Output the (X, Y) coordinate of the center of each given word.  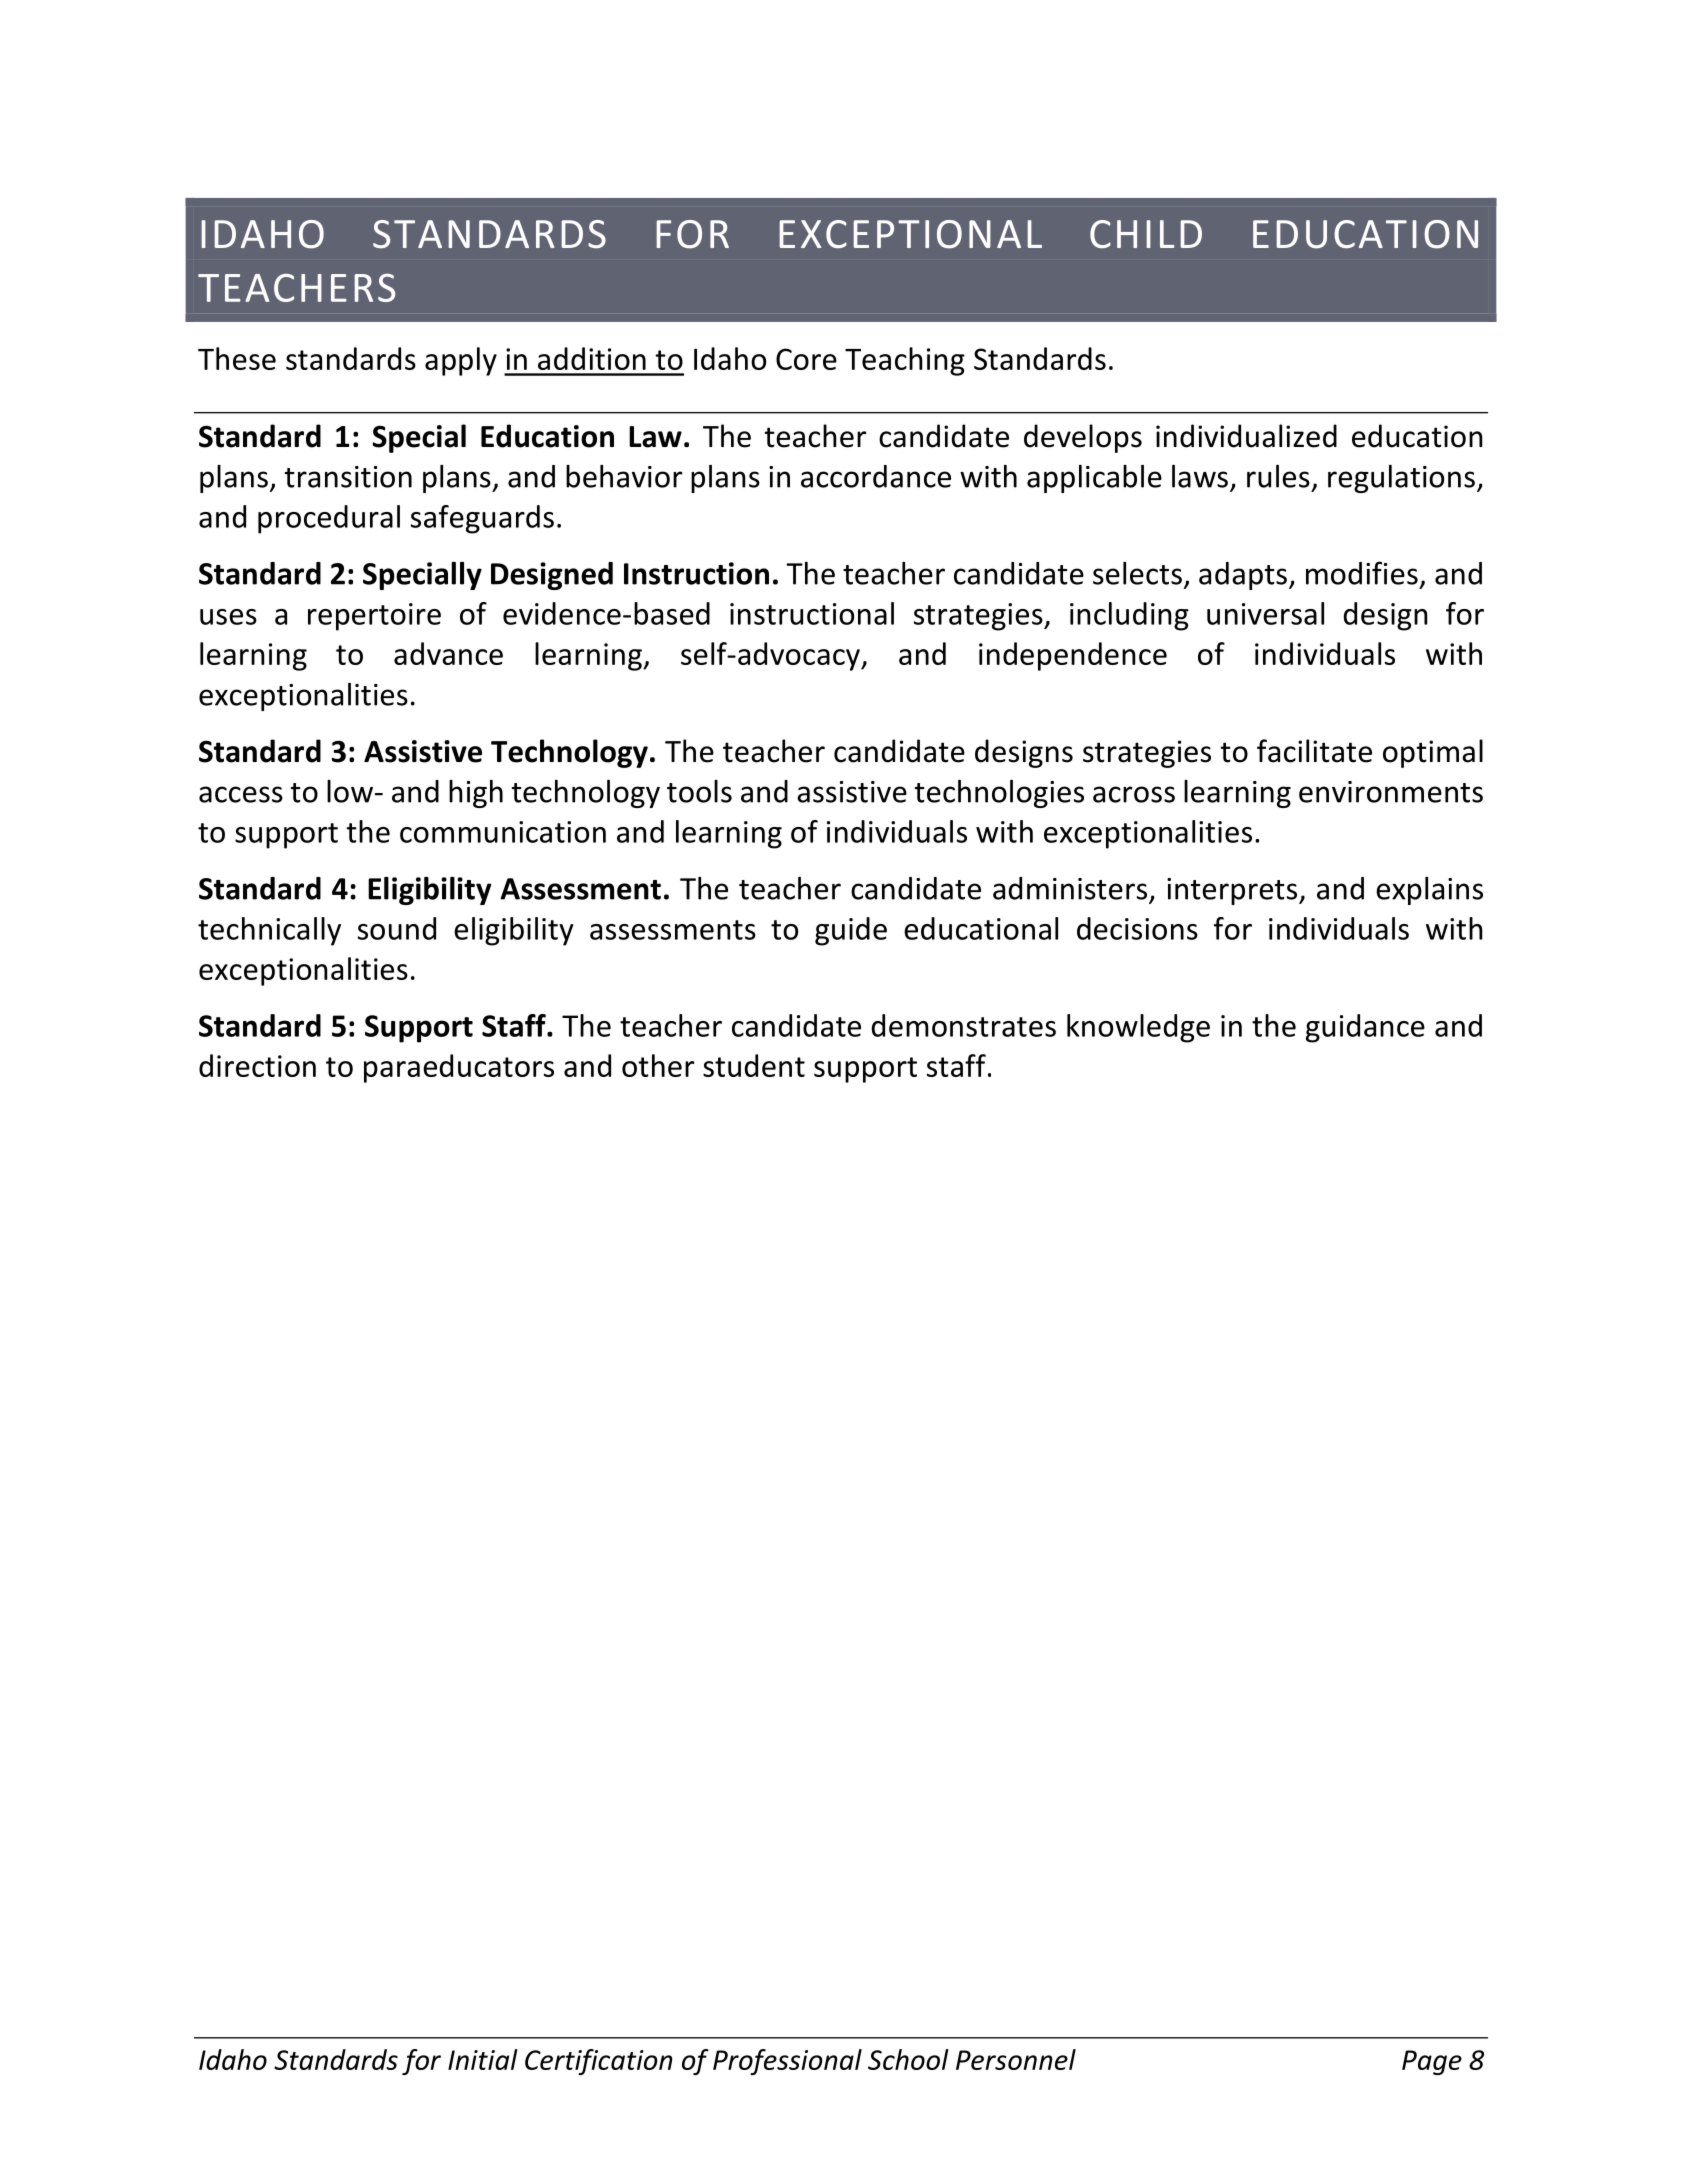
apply (461, 361)
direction (257, 1065)
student (754, 1065)
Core (806, 359)
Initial (483, 2059)
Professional (787, 2062)
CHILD (1146, 234)
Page (1432, 2062)
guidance (1365, 1028)
